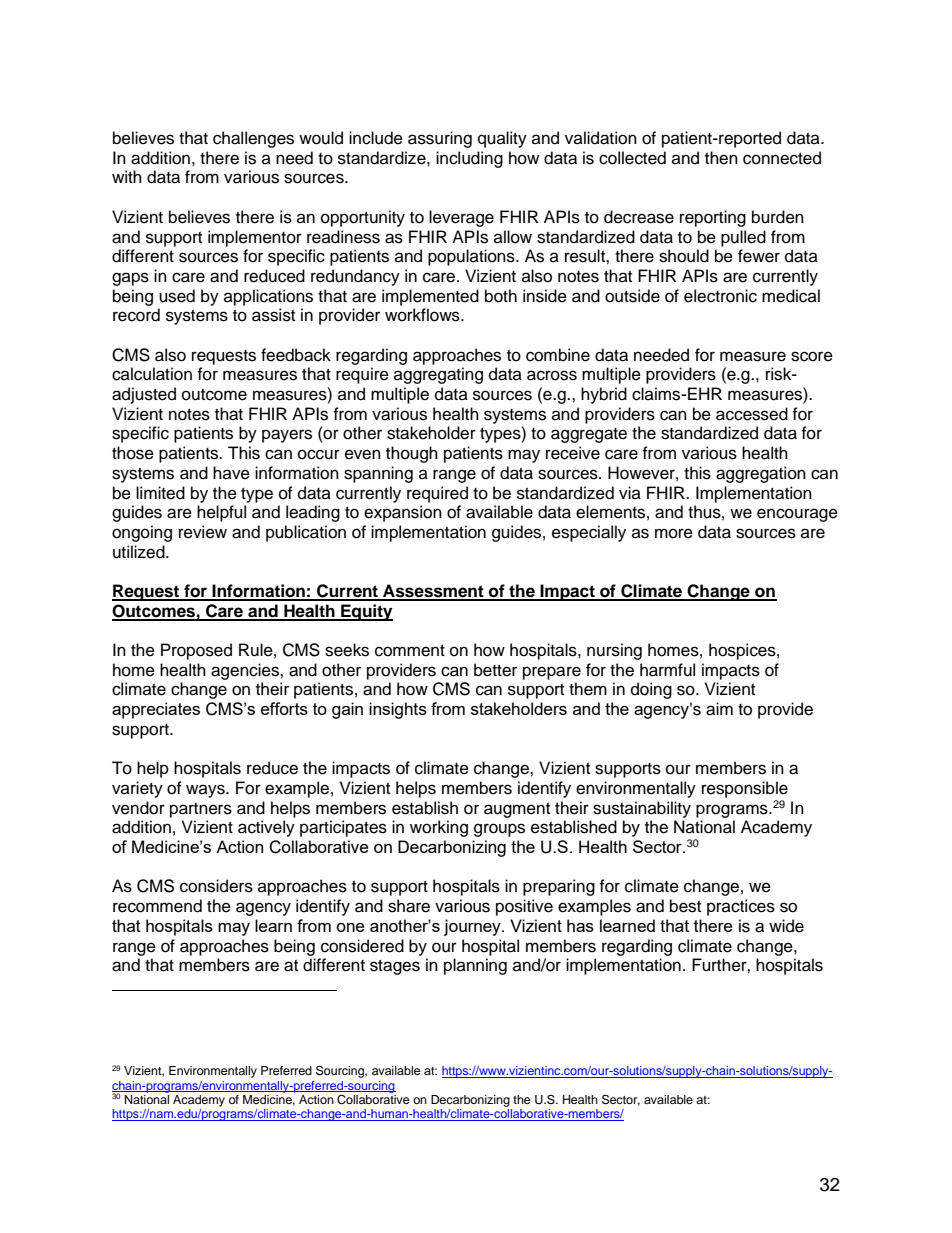  Describe the element at coordinates (473, 927) in the document. I see `journey` at that location.
